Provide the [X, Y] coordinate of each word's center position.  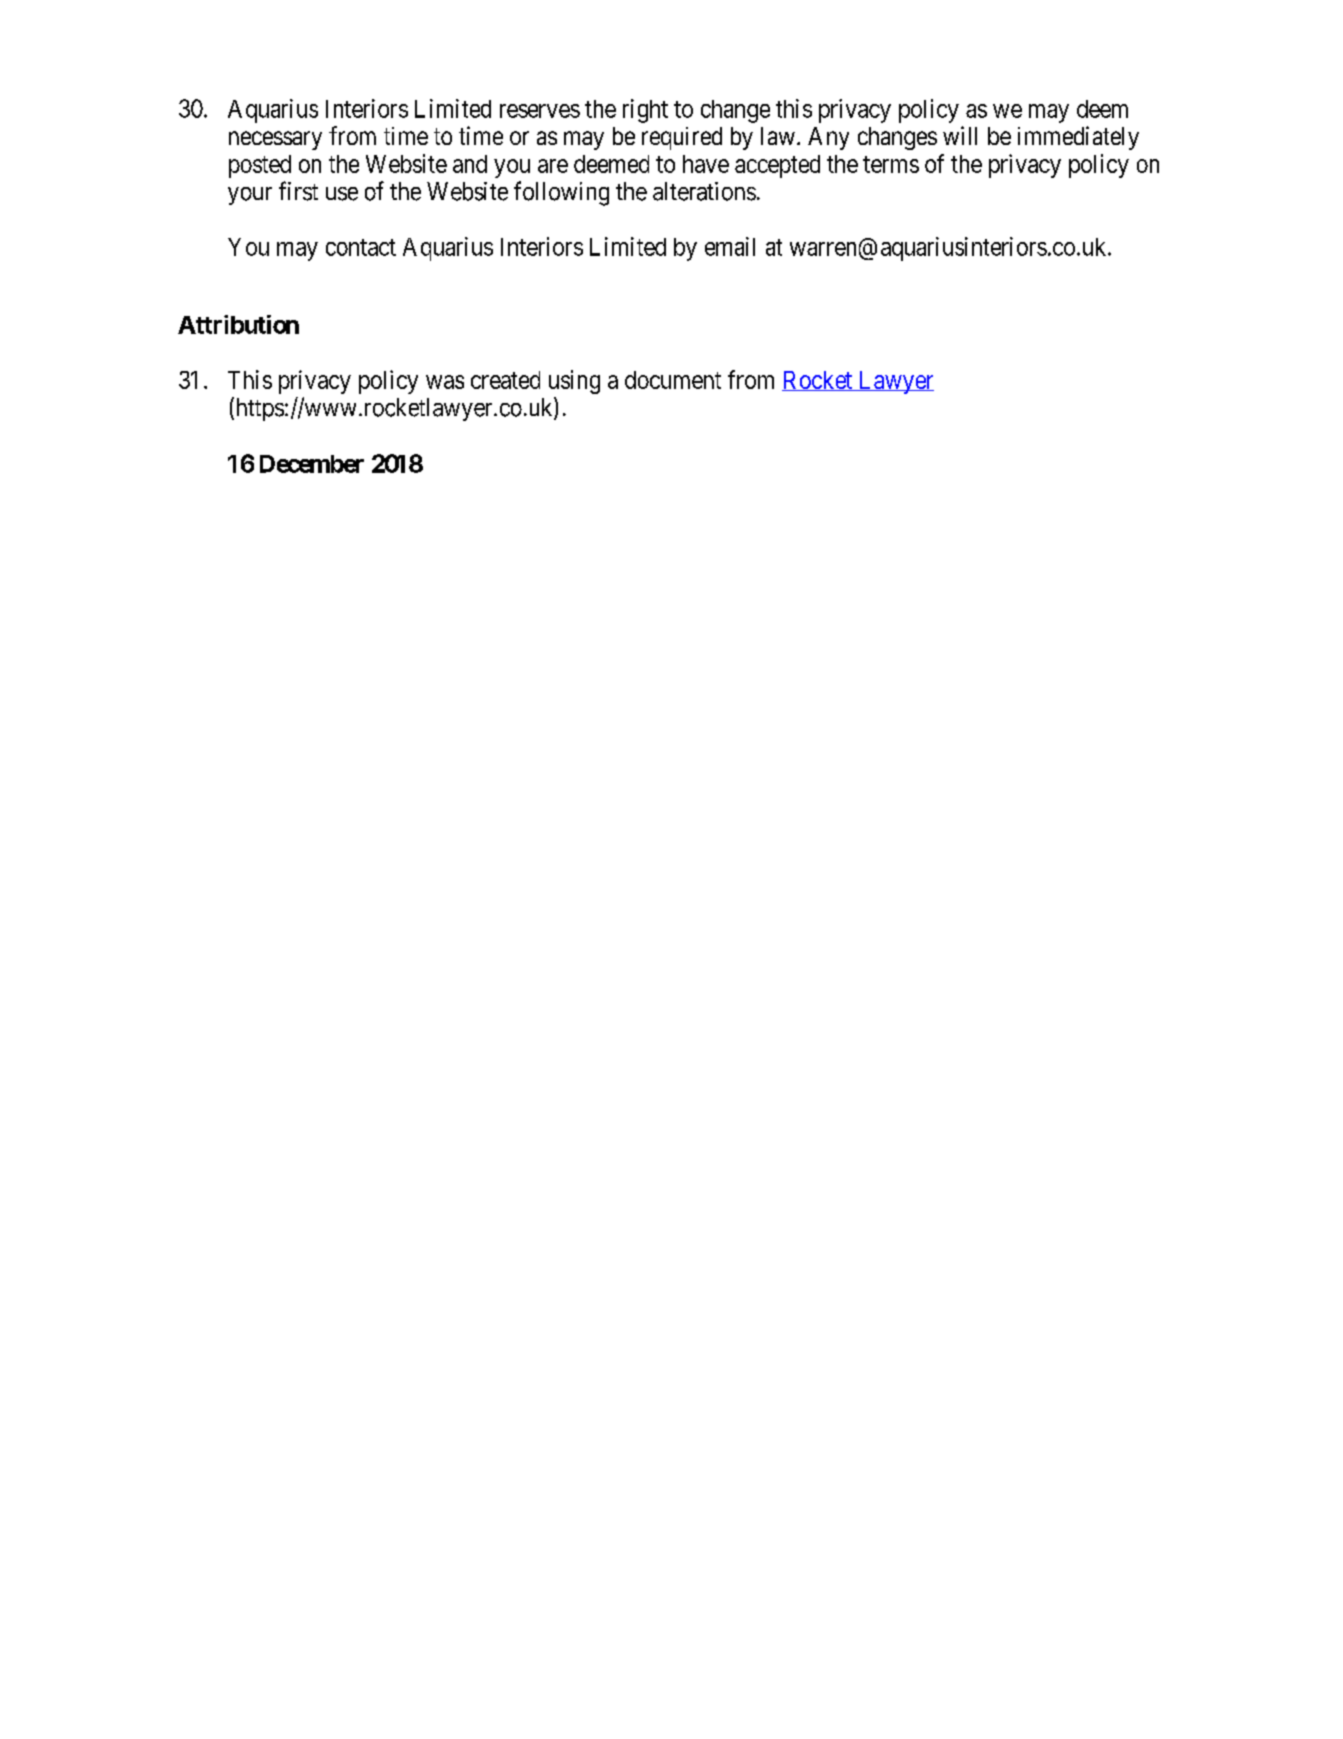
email [730, 246]
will [960, 135]
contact [361, 247]
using [574, 382]
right [645, 111]
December [312, 464]
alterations [704, 191]
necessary [275, 140]
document [673, 380]
